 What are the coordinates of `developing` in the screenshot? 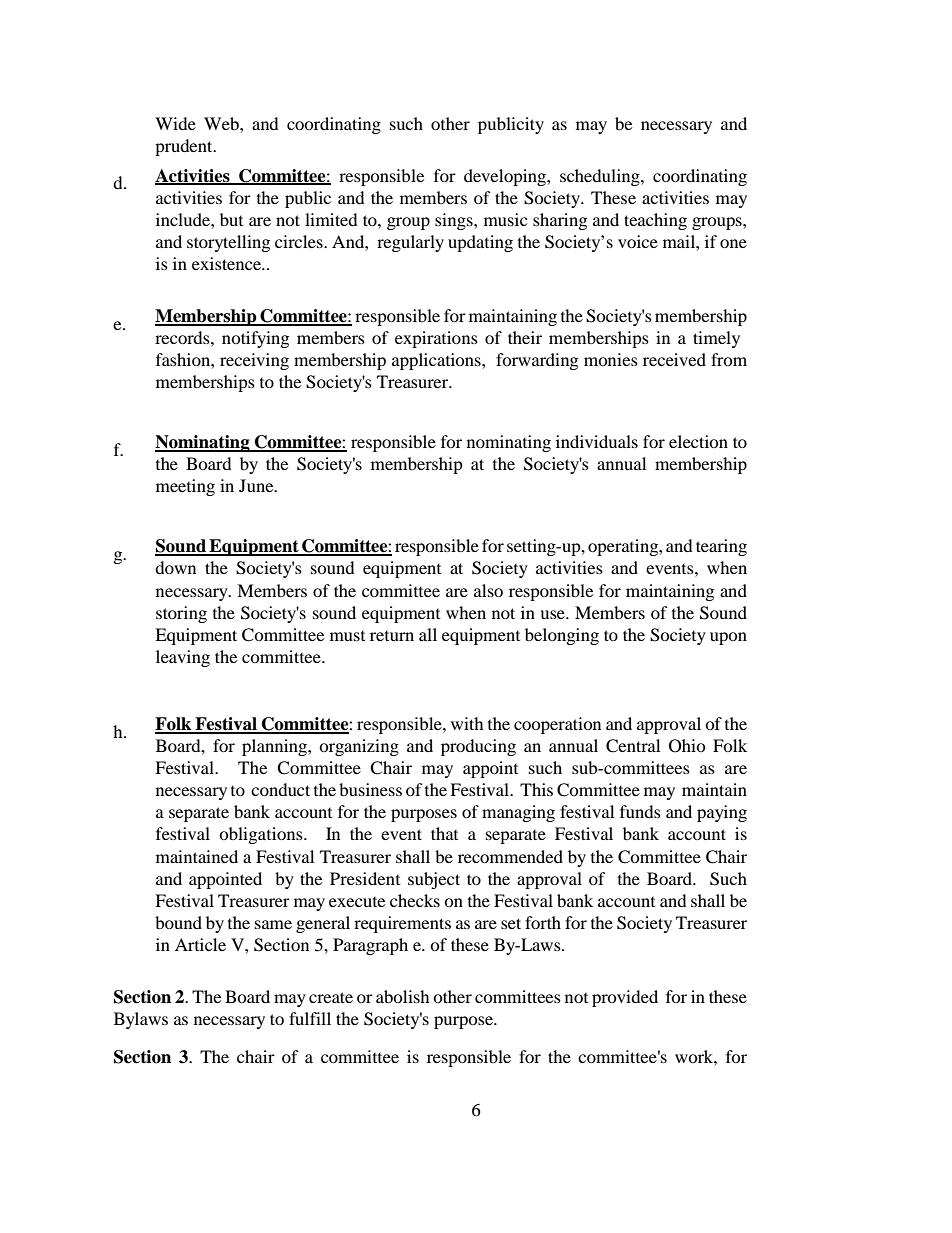 It's located at (506, 177).
